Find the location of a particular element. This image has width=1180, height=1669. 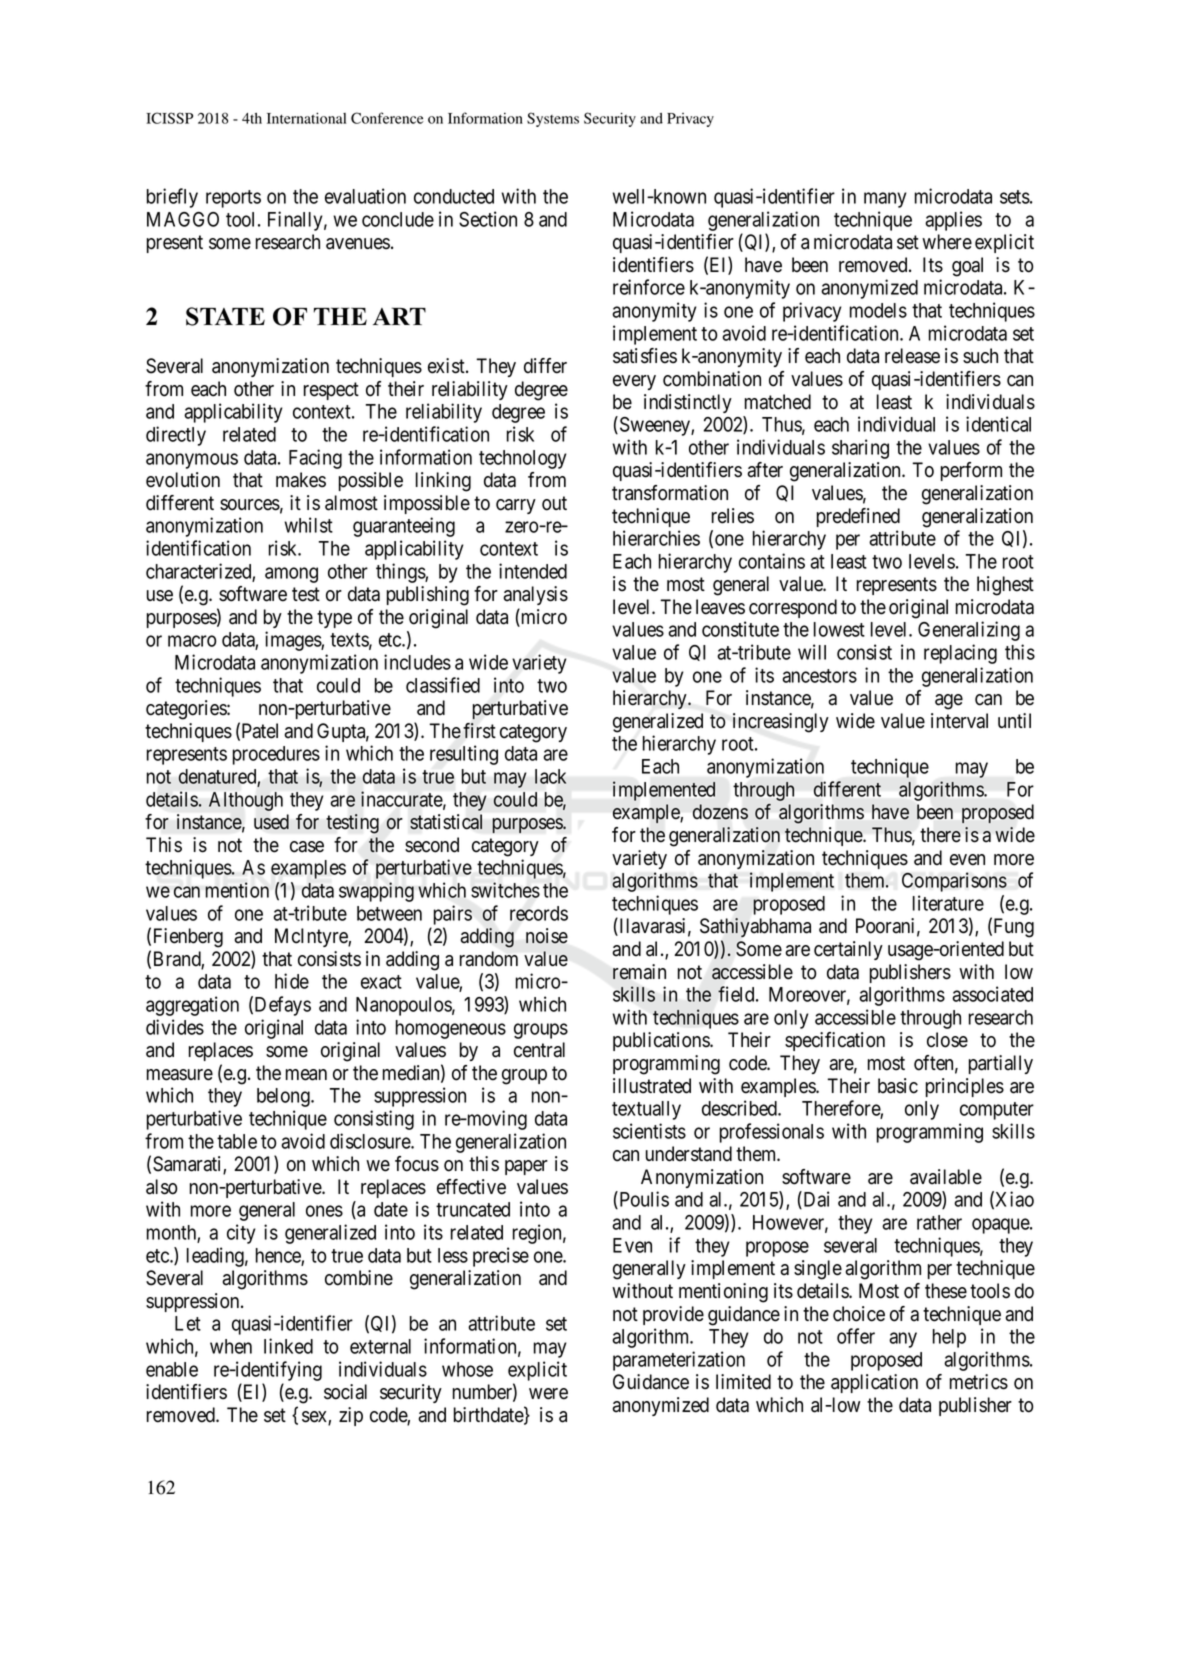

were is located at coordinates (548, 1394).
